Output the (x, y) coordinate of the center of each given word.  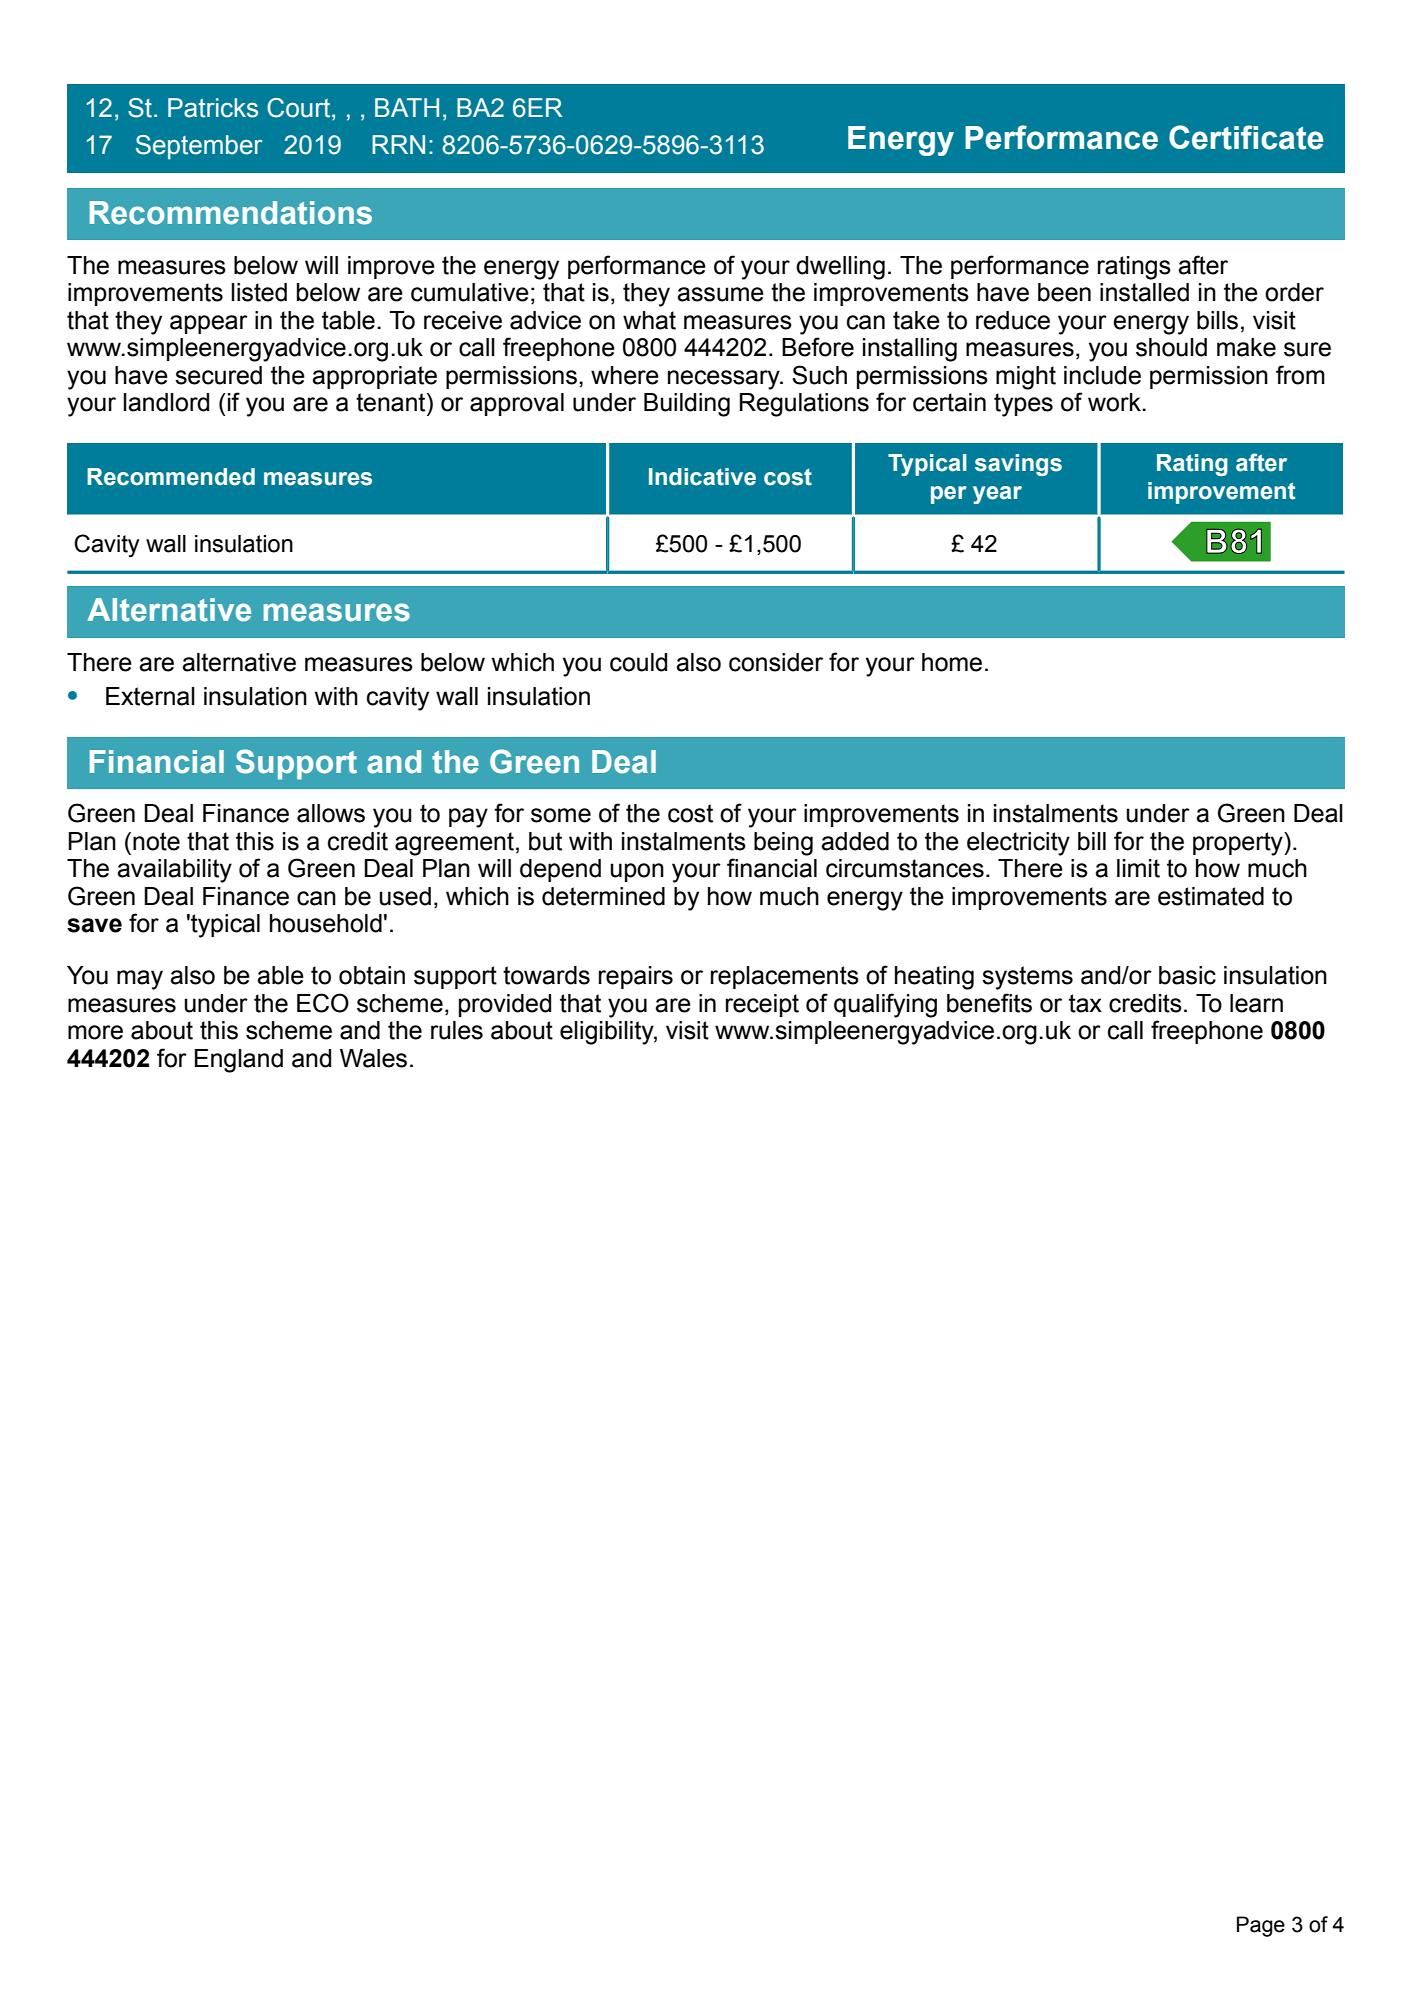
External (150, 696)
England (239, 1061)
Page (1261, 1926)
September (199, 147)
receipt (762, 1005)
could (638, 662)
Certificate (1246, 137)
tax (1085, 1003)
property (1239, 844)
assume (720, 294)
